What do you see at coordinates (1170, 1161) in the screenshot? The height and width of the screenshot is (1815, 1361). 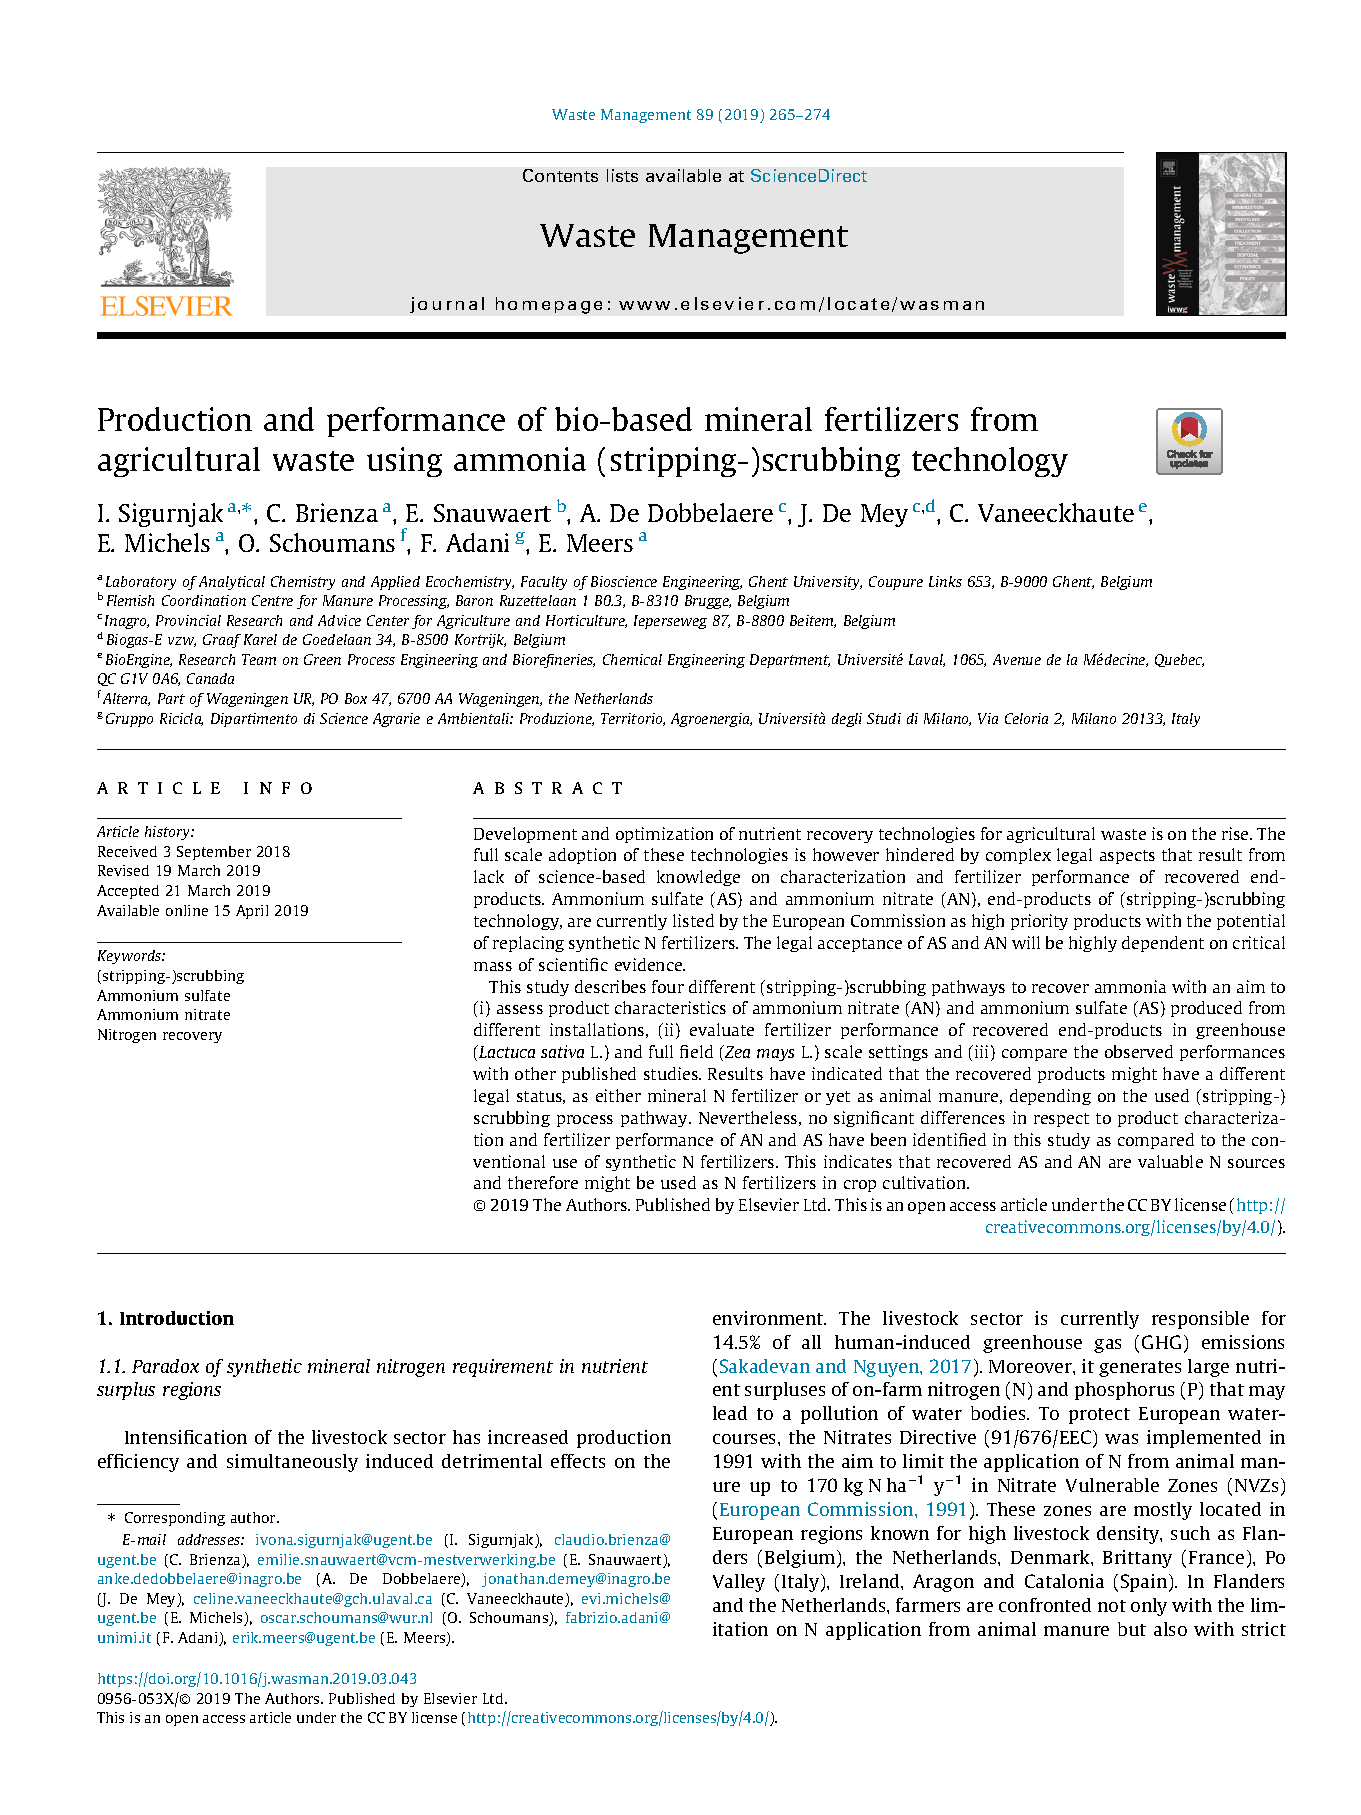 I see `valuable` at bounding box center [1170, 1161].
